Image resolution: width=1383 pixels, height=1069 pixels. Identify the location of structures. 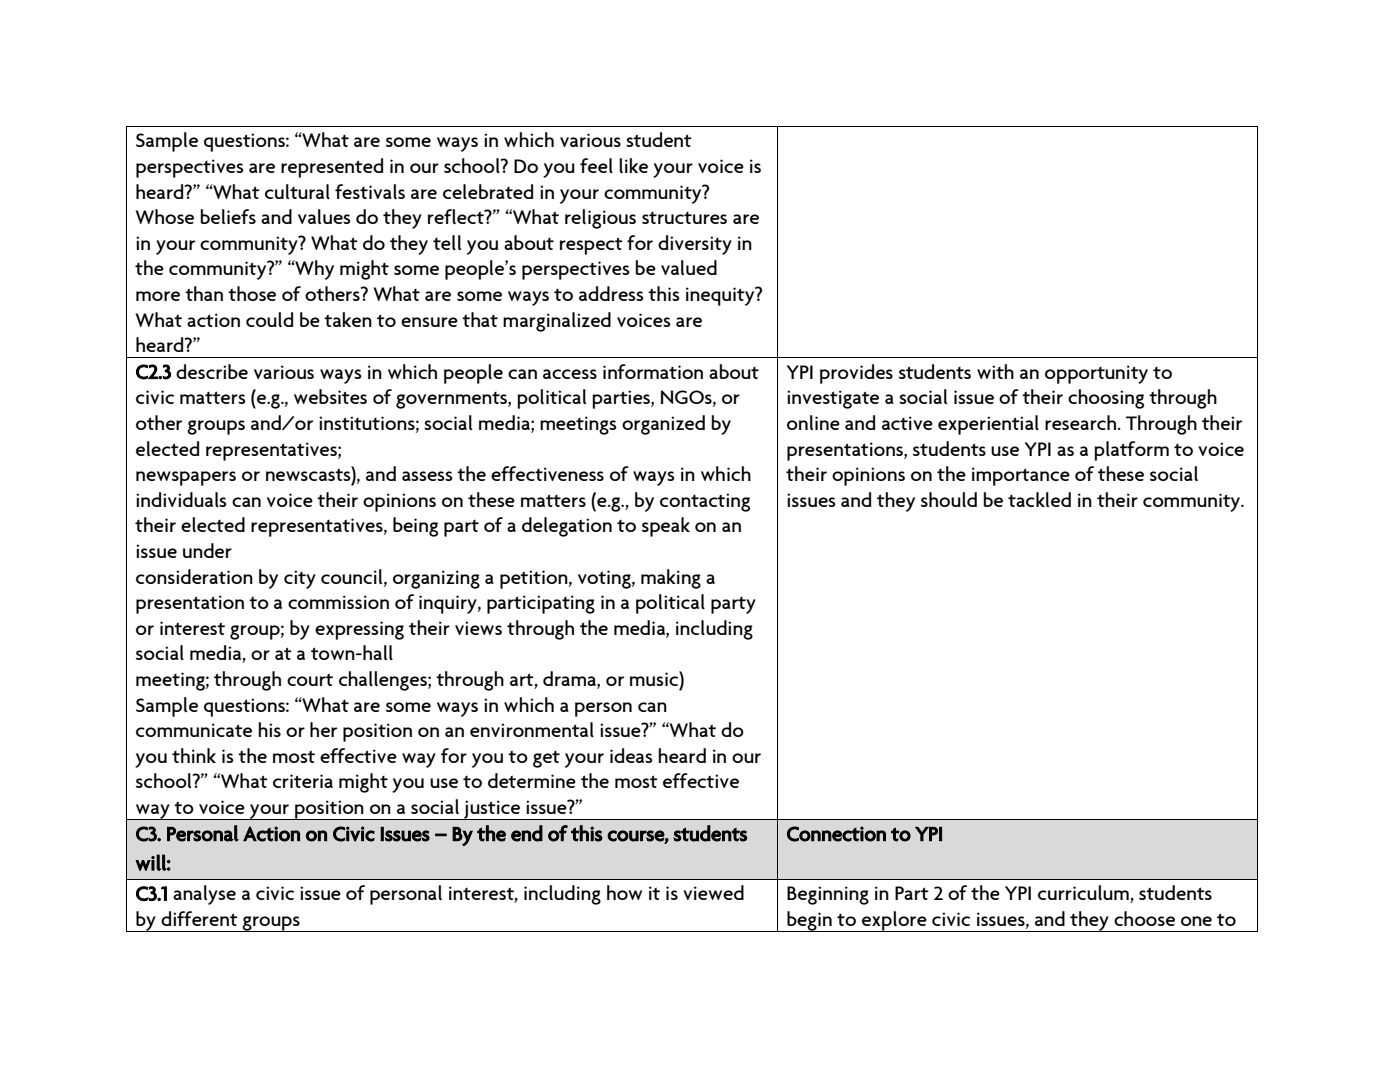
(684, 218).
